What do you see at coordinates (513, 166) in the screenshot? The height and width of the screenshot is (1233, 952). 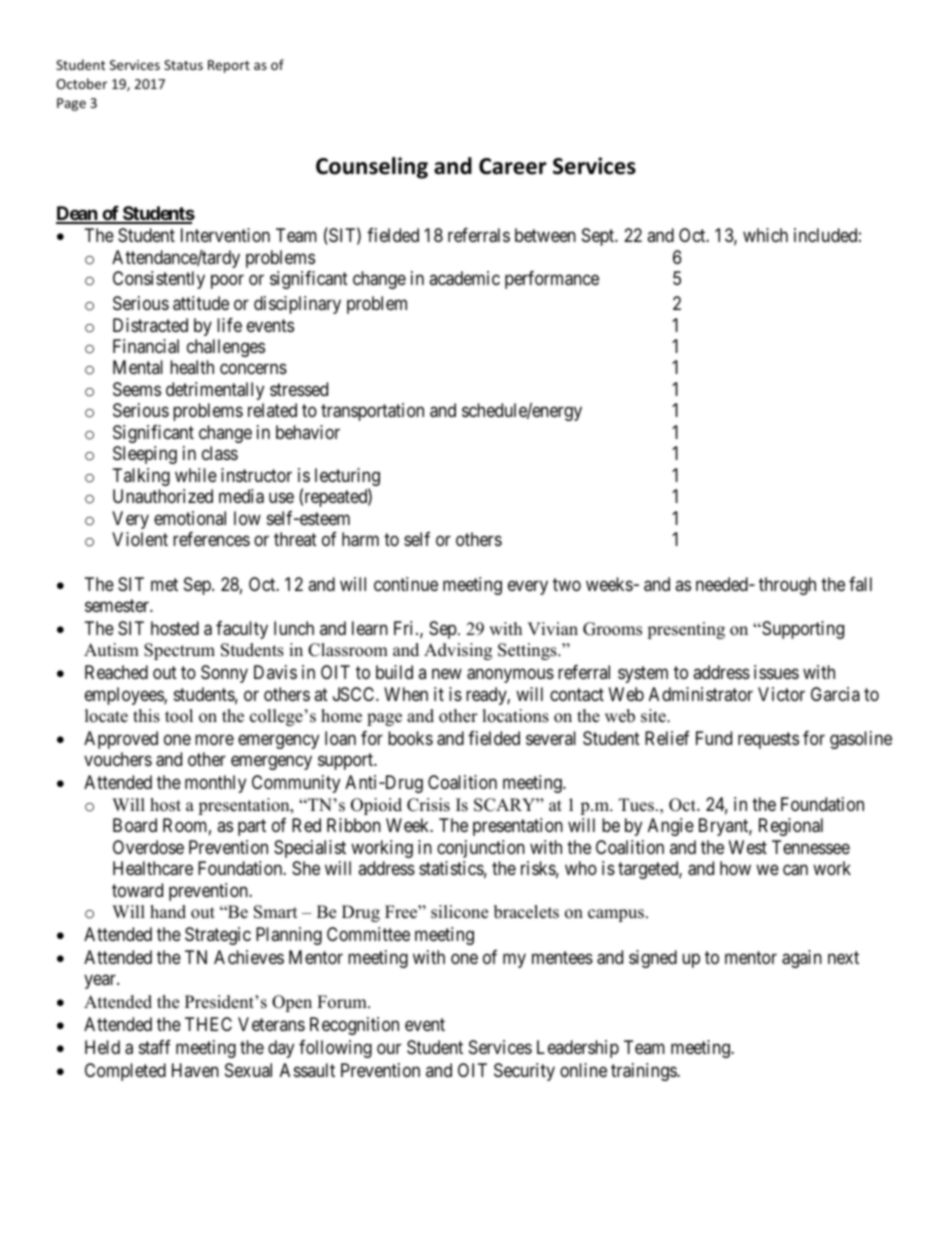 I see `Career` at bounding box center [513, 166].
